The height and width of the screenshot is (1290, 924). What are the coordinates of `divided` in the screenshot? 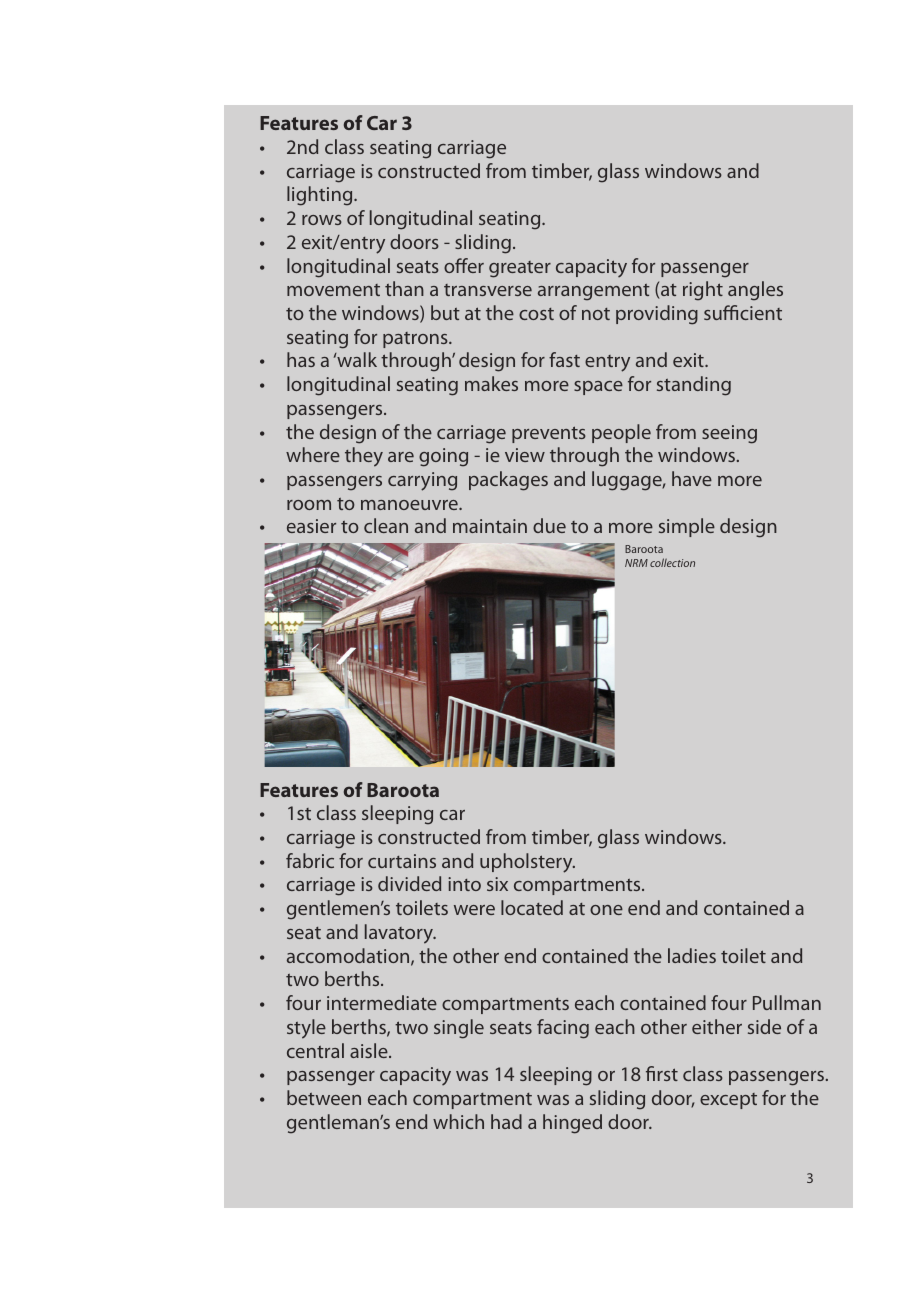 It's located at (409, 883).
